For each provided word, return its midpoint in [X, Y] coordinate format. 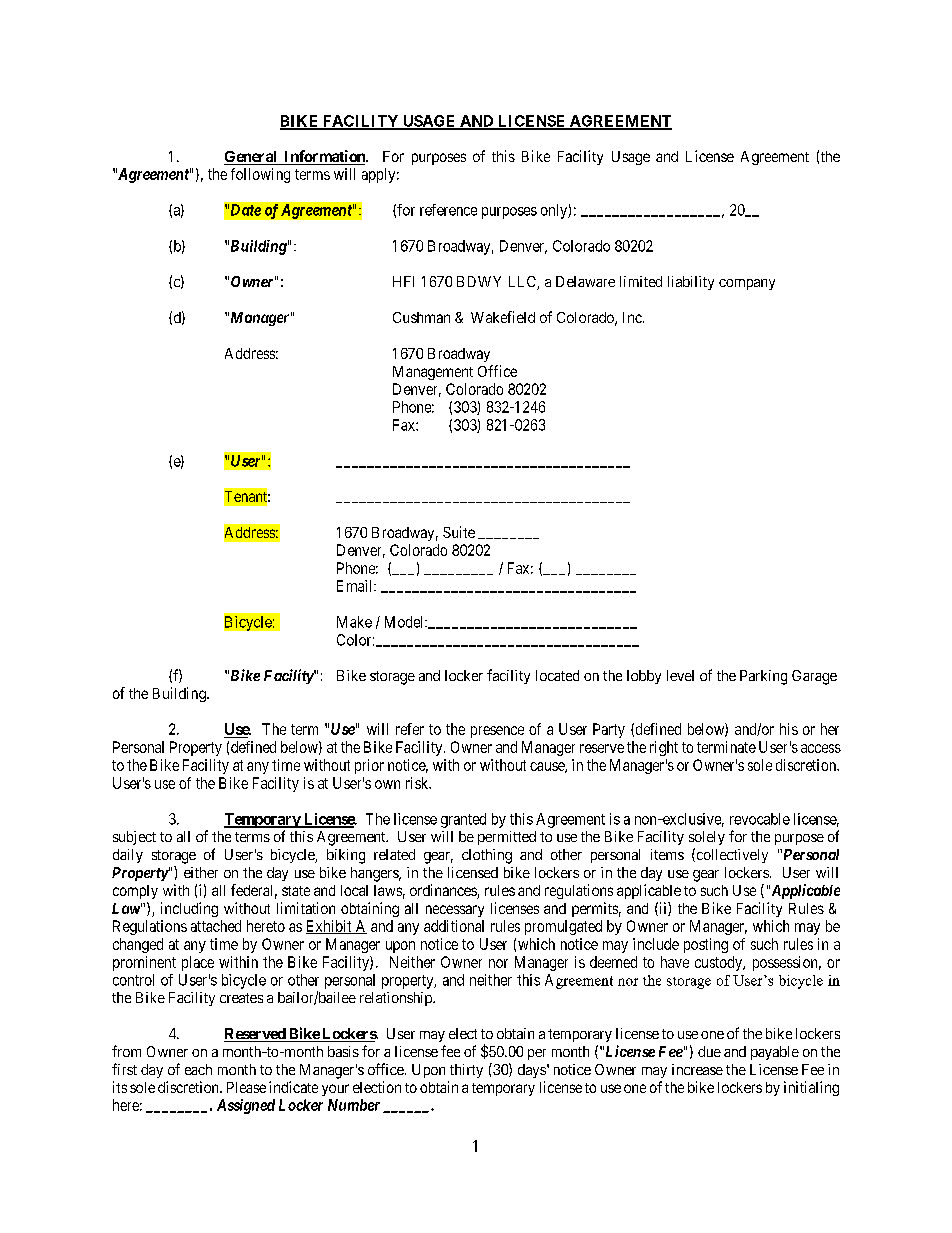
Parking [763, 677]
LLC [523, 283]
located [557, 675]
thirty [466, 1071]
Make [354, 622]
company [747, 284]
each [198, 1069]
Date [244, 210]
